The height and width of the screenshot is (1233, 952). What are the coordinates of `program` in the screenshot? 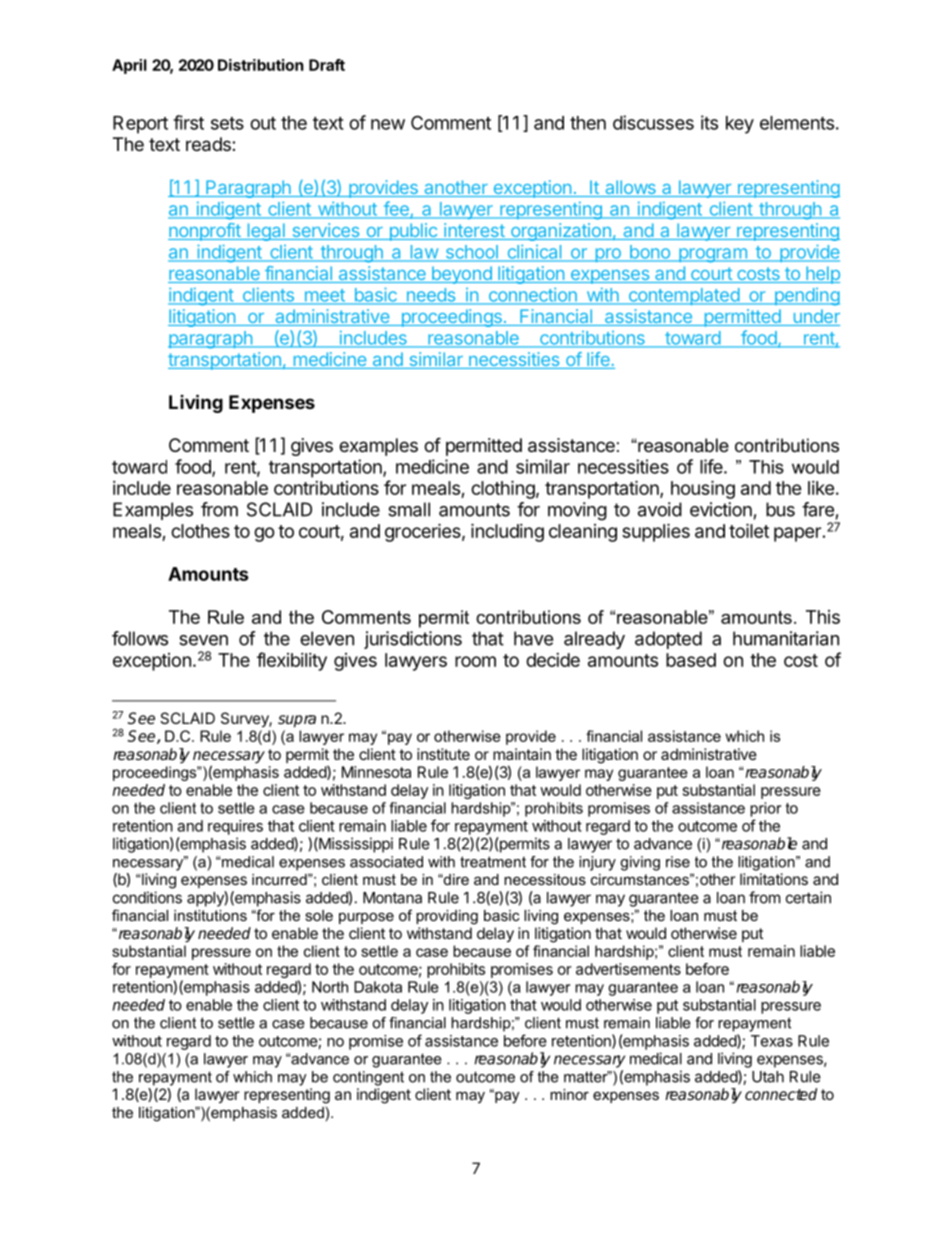 It's located at (713, 255).
